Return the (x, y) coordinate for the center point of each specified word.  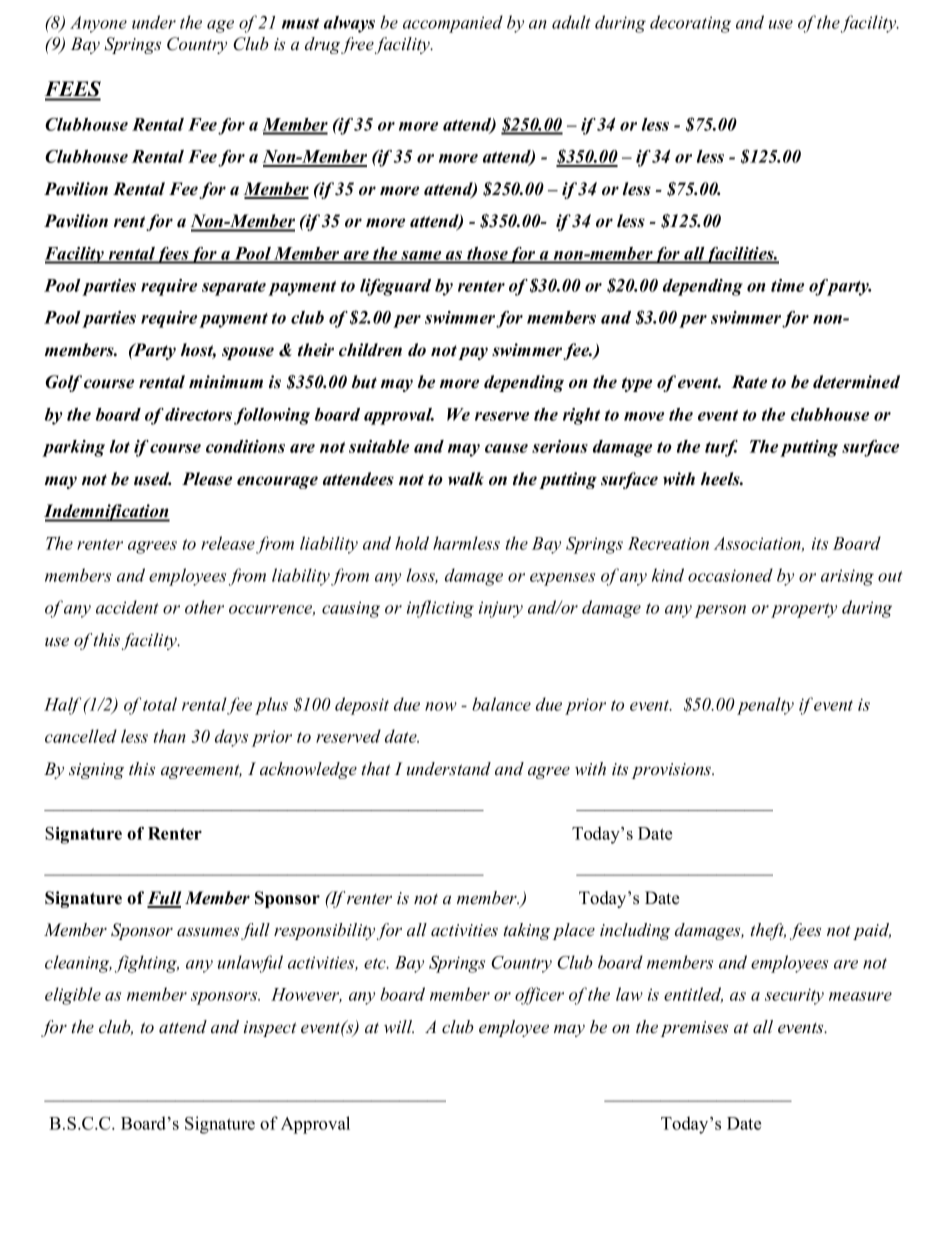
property (804, 610)
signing (96, 771)
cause (506, 448)
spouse (248, 353)
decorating (690, 24)
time (787, 285)
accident (127, 607)
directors (198, 414)
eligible (73, 996)
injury (501, 609)
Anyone (98, 24)
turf (721, 448)
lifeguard (395, 287)
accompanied (453, 24)
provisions (673, 771)
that (376, 768)
